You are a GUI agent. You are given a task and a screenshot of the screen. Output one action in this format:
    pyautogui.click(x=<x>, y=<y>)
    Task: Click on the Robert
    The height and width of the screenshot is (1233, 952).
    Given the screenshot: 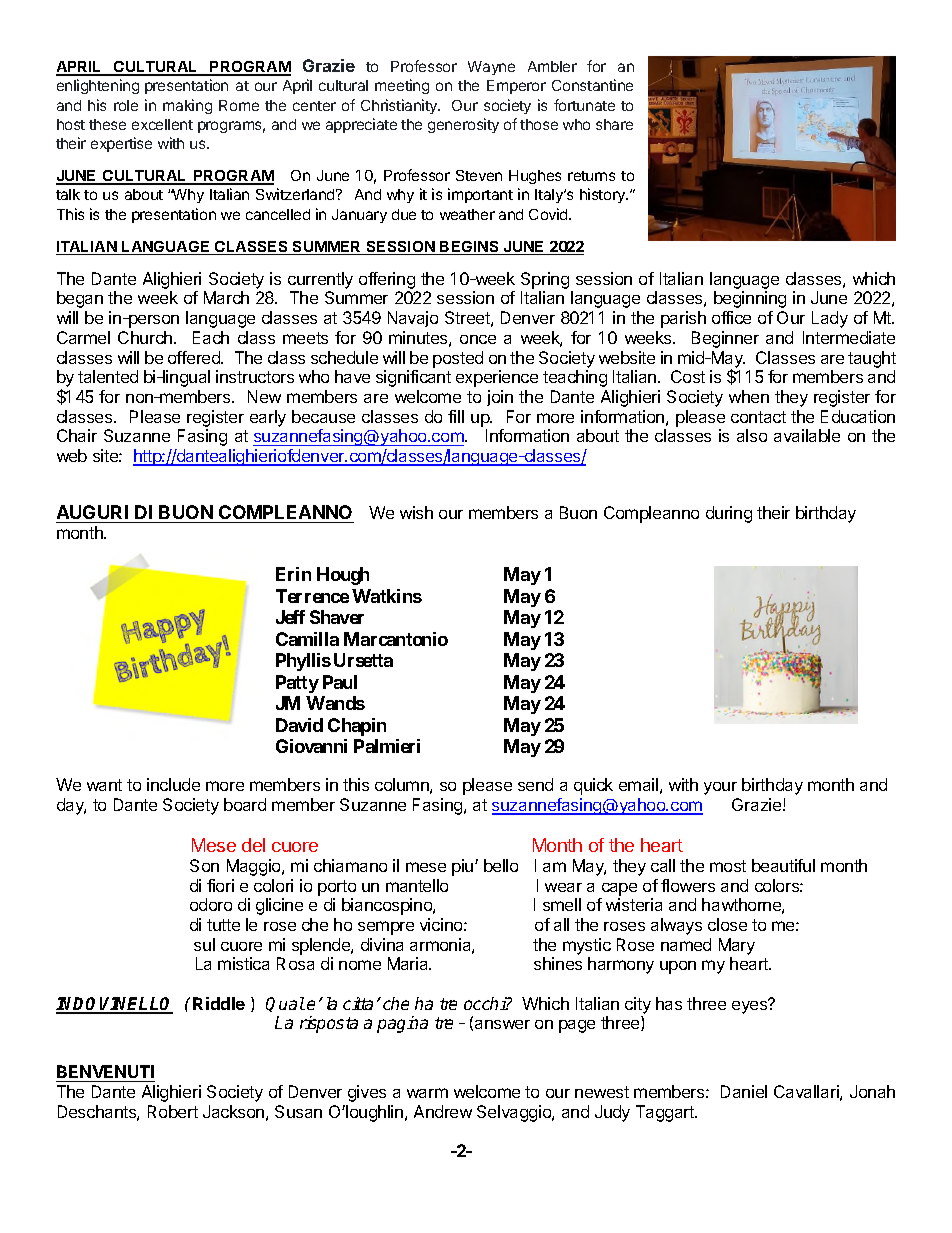 What is the action you would take?
    pyautogui.click(x=173, y=1111)
